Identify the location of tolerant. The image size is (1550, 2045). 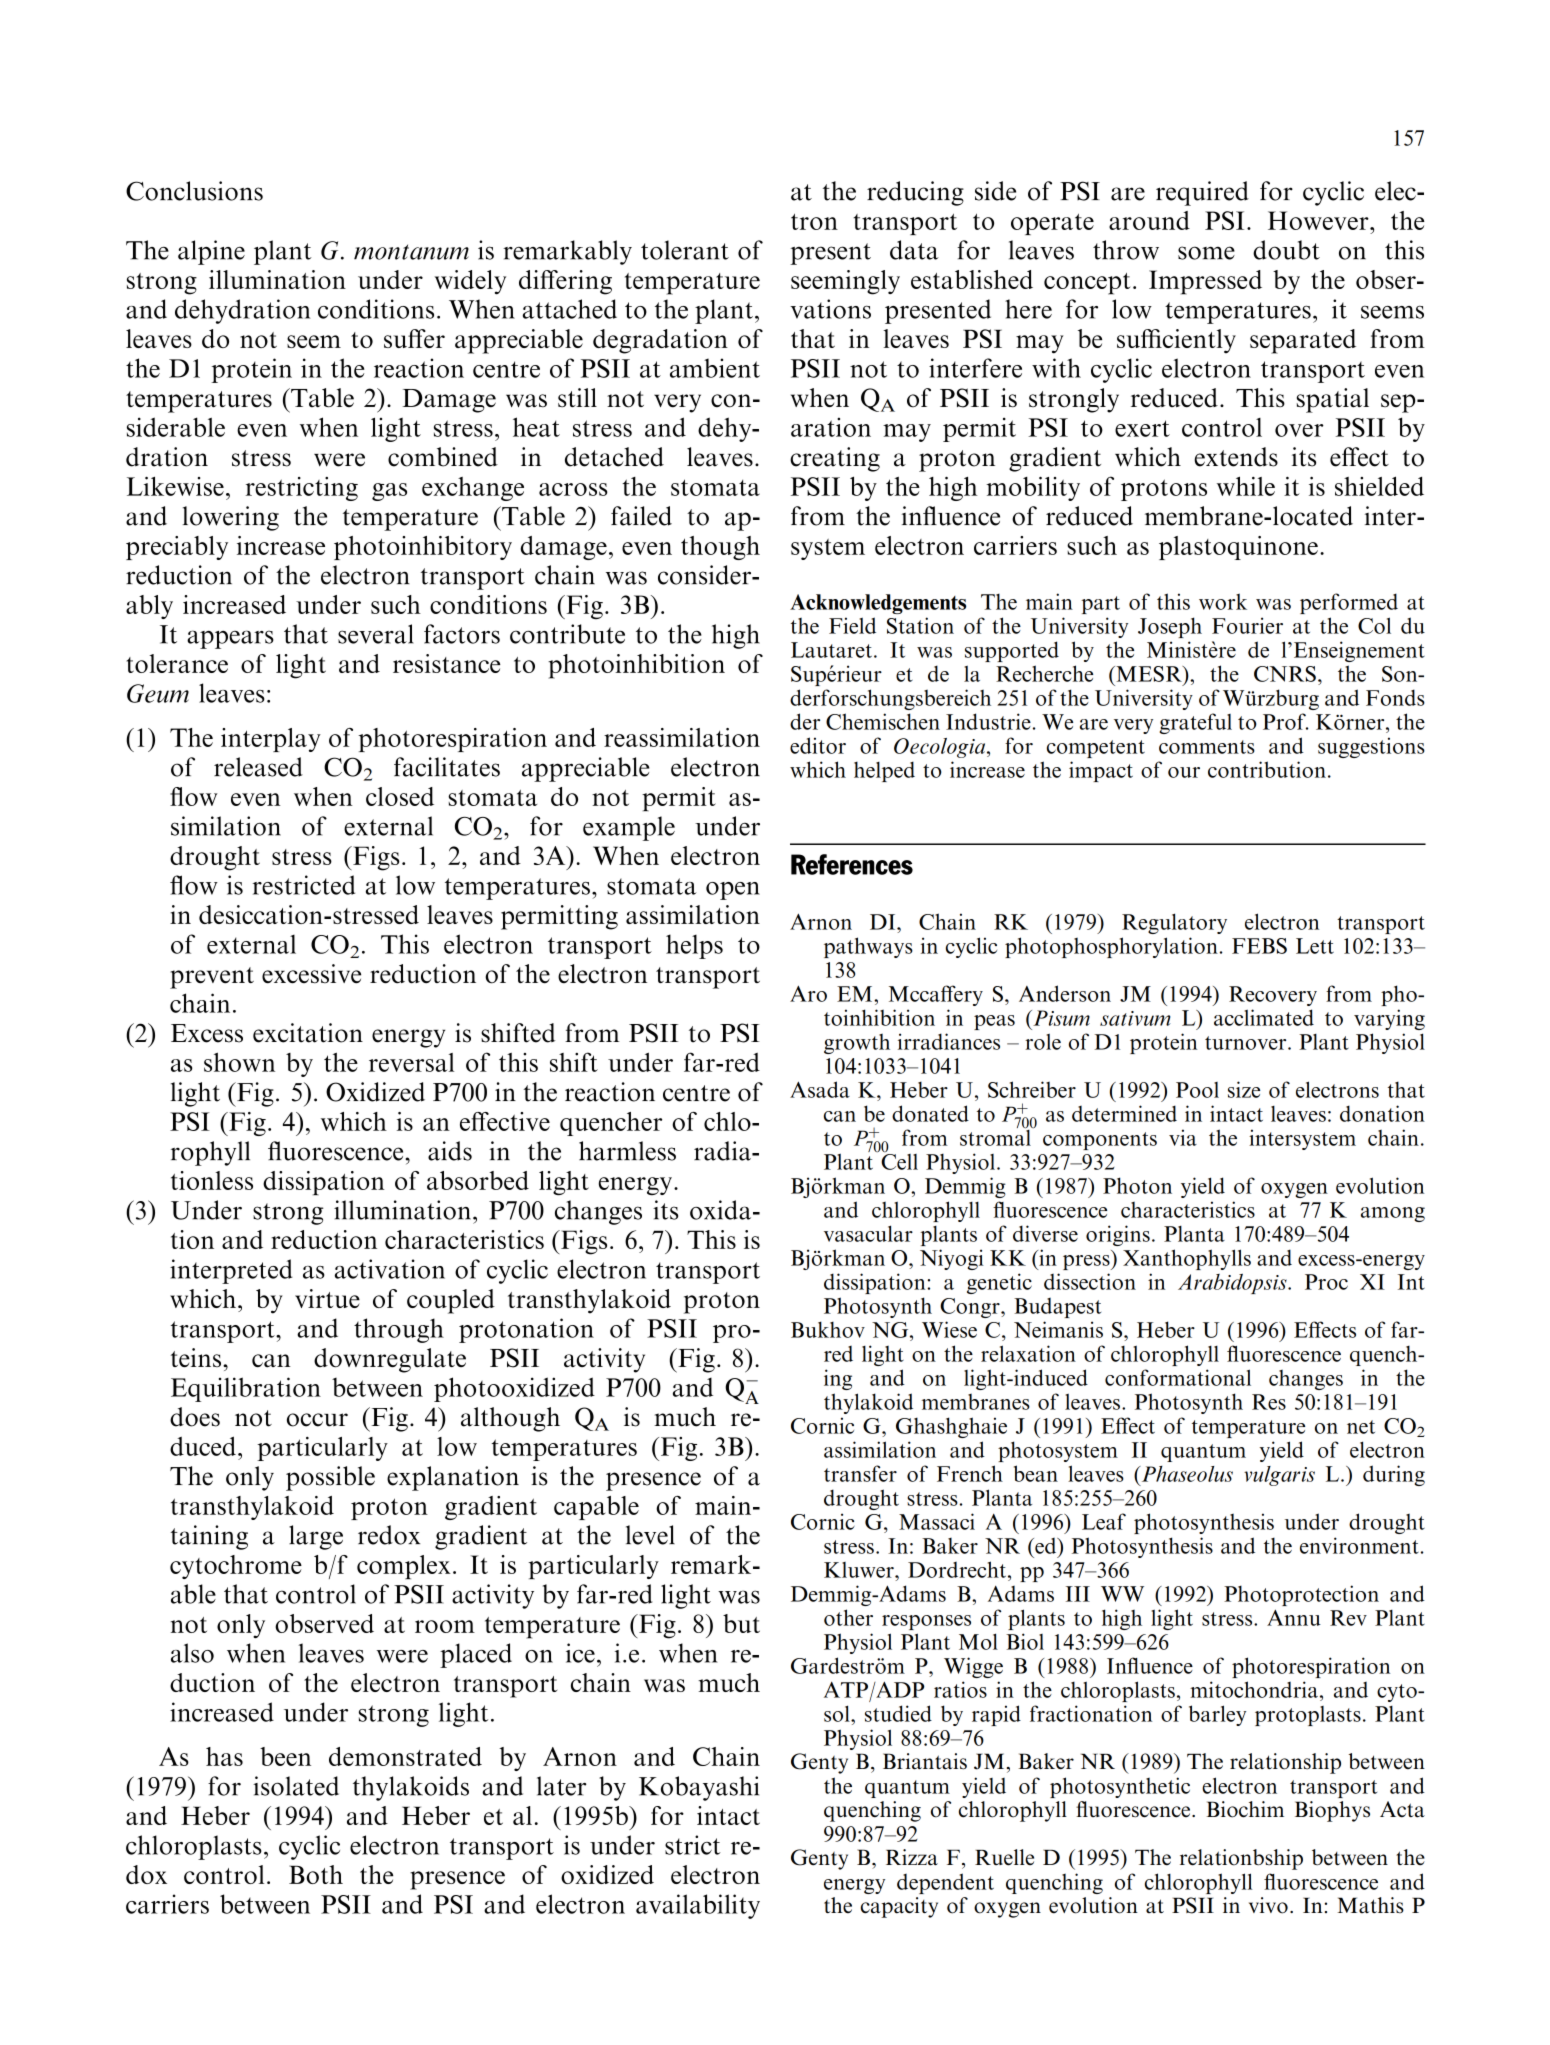
(685, 250).
